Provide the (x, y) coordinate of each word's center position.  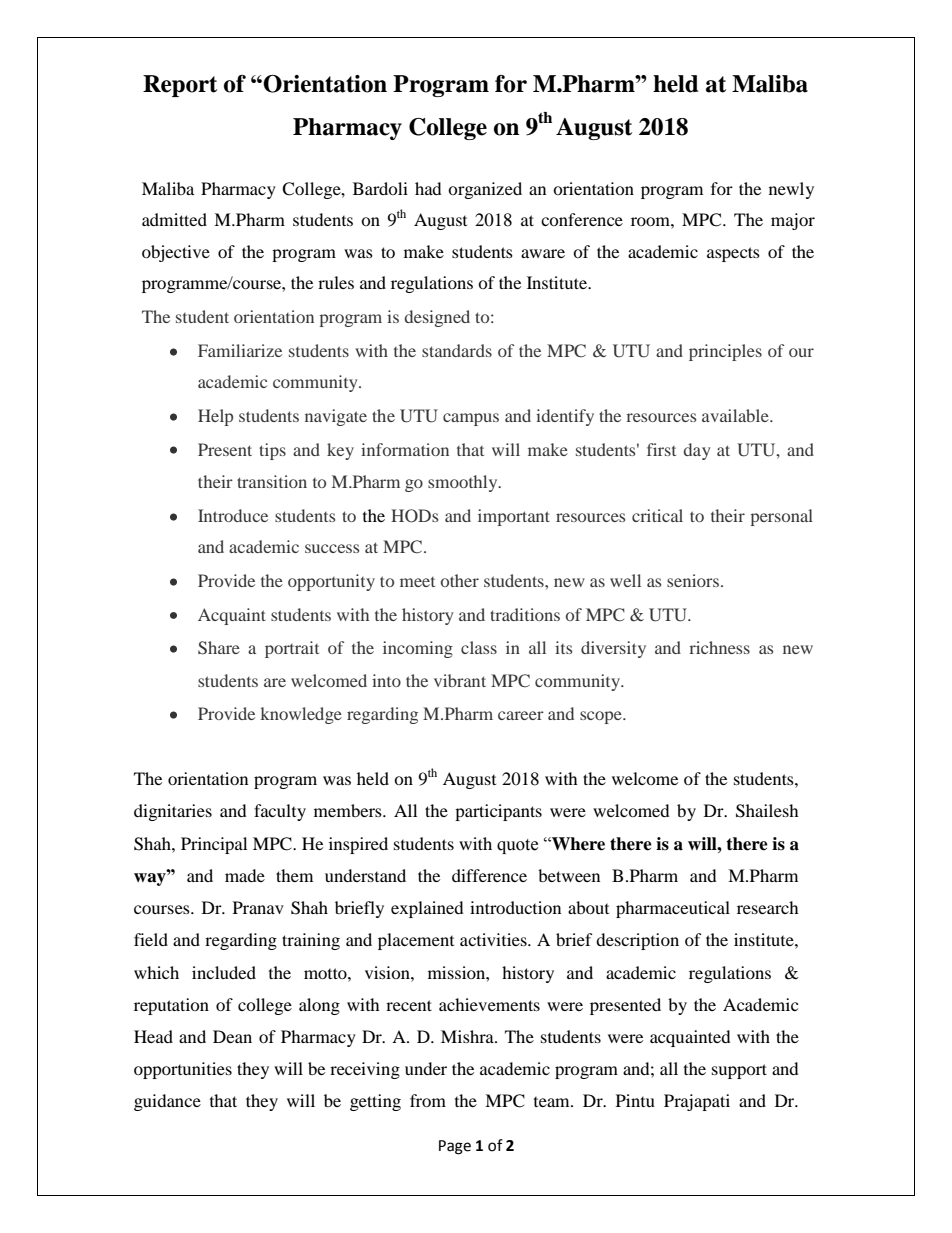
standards (457, 350)
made (245, 875)
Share (219, 648)
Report (180, 86)
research (768, 907)
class (479, 647)
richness (719, 647)
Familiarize (240, 350)
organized (485, 190)
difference (489, 875)
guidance (167, 1102)
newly (791, 190)
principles (725, 352)
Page (455, 1147)
